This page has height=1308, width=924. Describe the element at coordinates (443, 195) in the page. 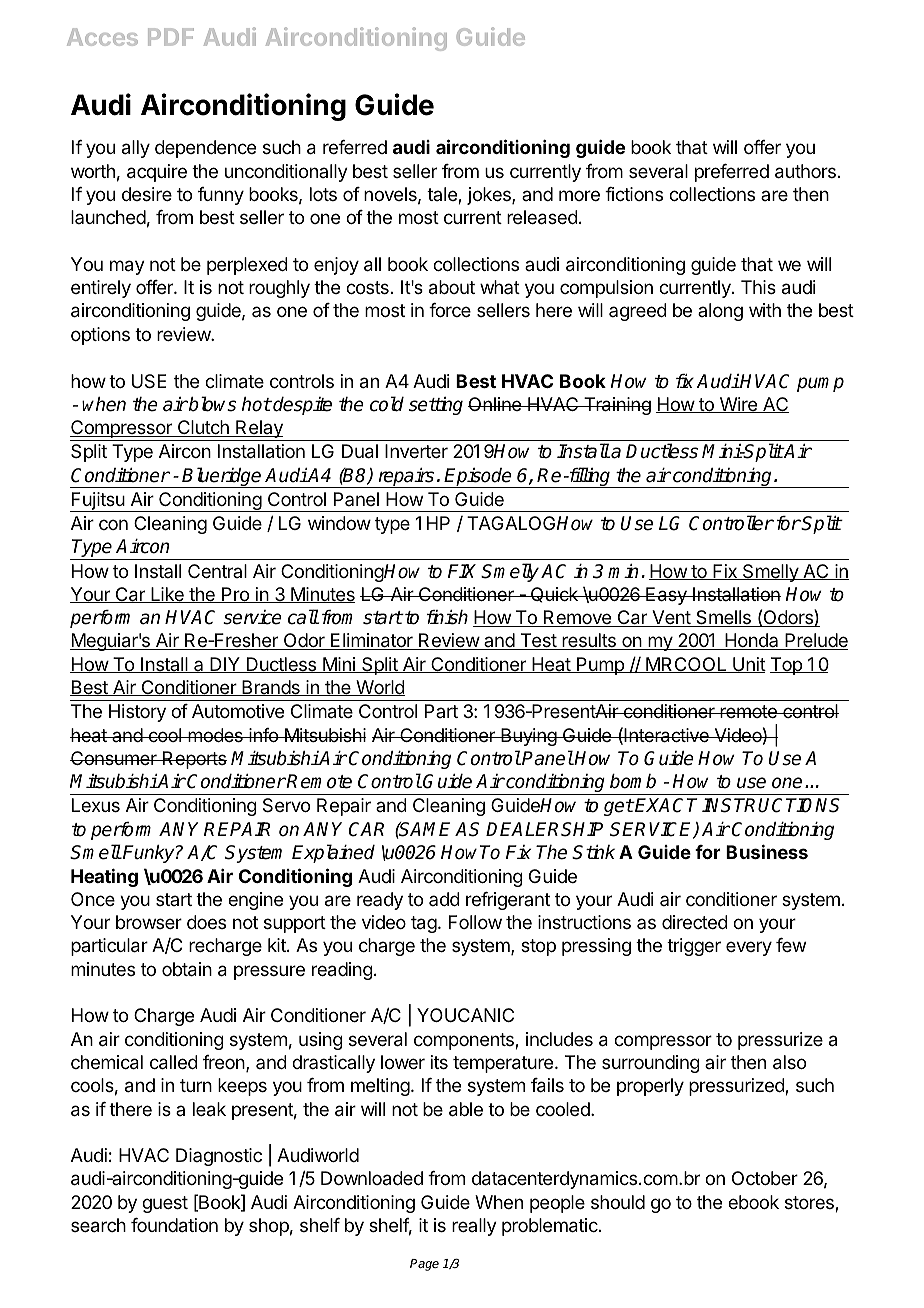

I see `tale` at that location.
